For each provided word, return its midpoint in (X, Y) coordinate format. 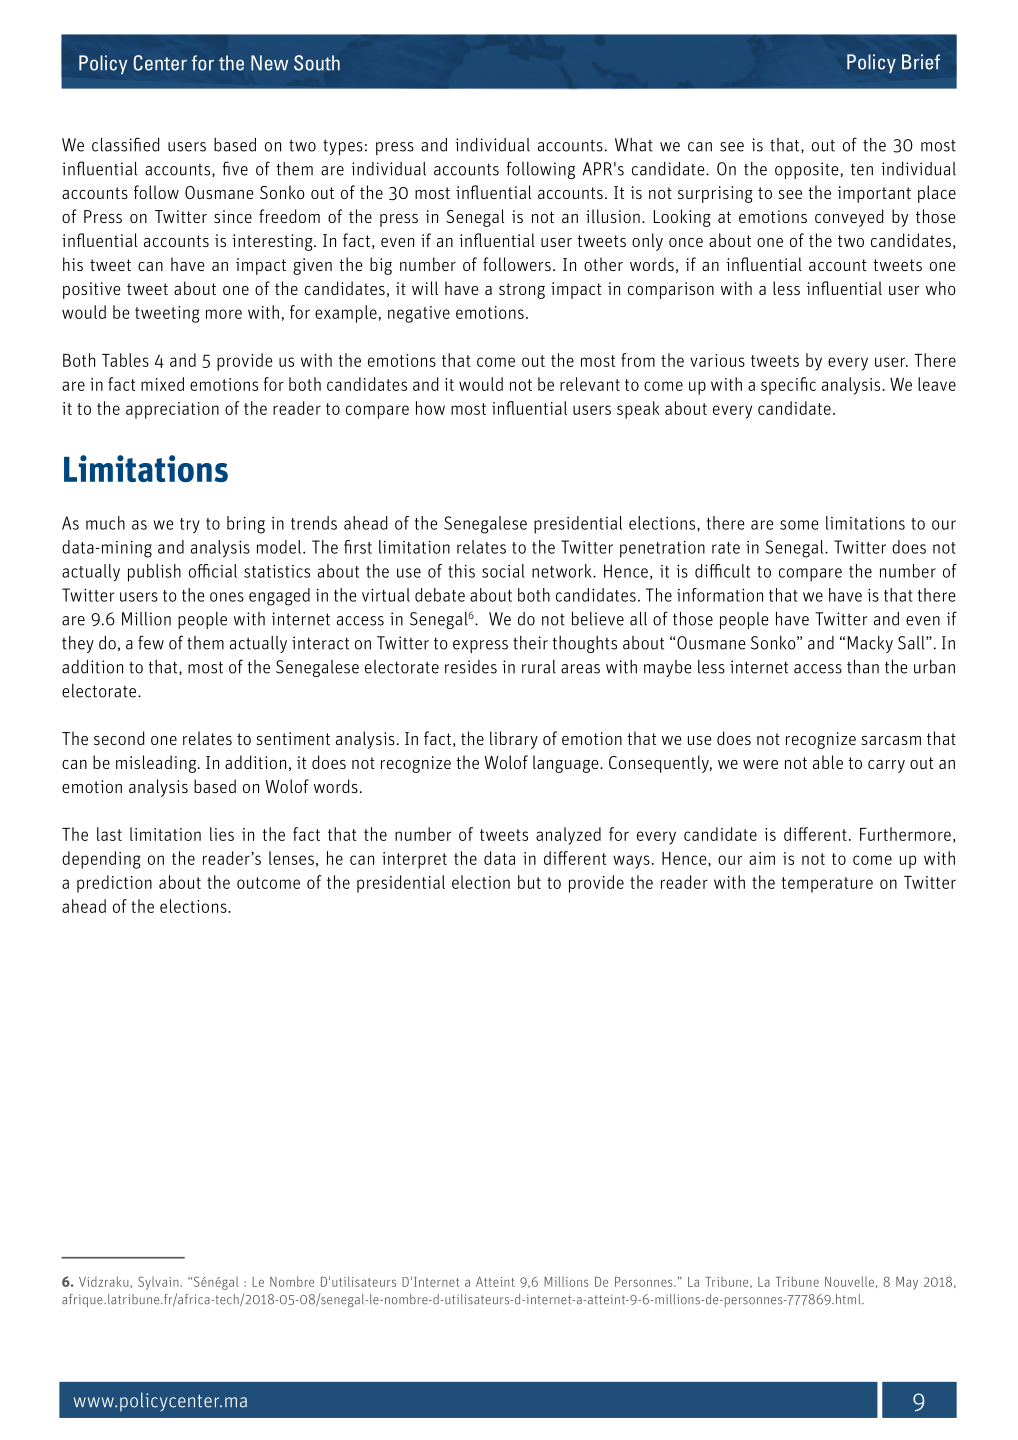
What (634, 145)
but (529, 882)
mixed (162, 384)
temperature (827, 885)
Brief (921, 62)
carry (886, 766)
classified (125, 144)
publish (154, 573)
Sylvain (158, 1283)
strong (522, 291)
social (503, 571)
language (567, 764)
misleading (157, 764)
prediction (114, 884)
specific (788, 386)
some (799, 525)
